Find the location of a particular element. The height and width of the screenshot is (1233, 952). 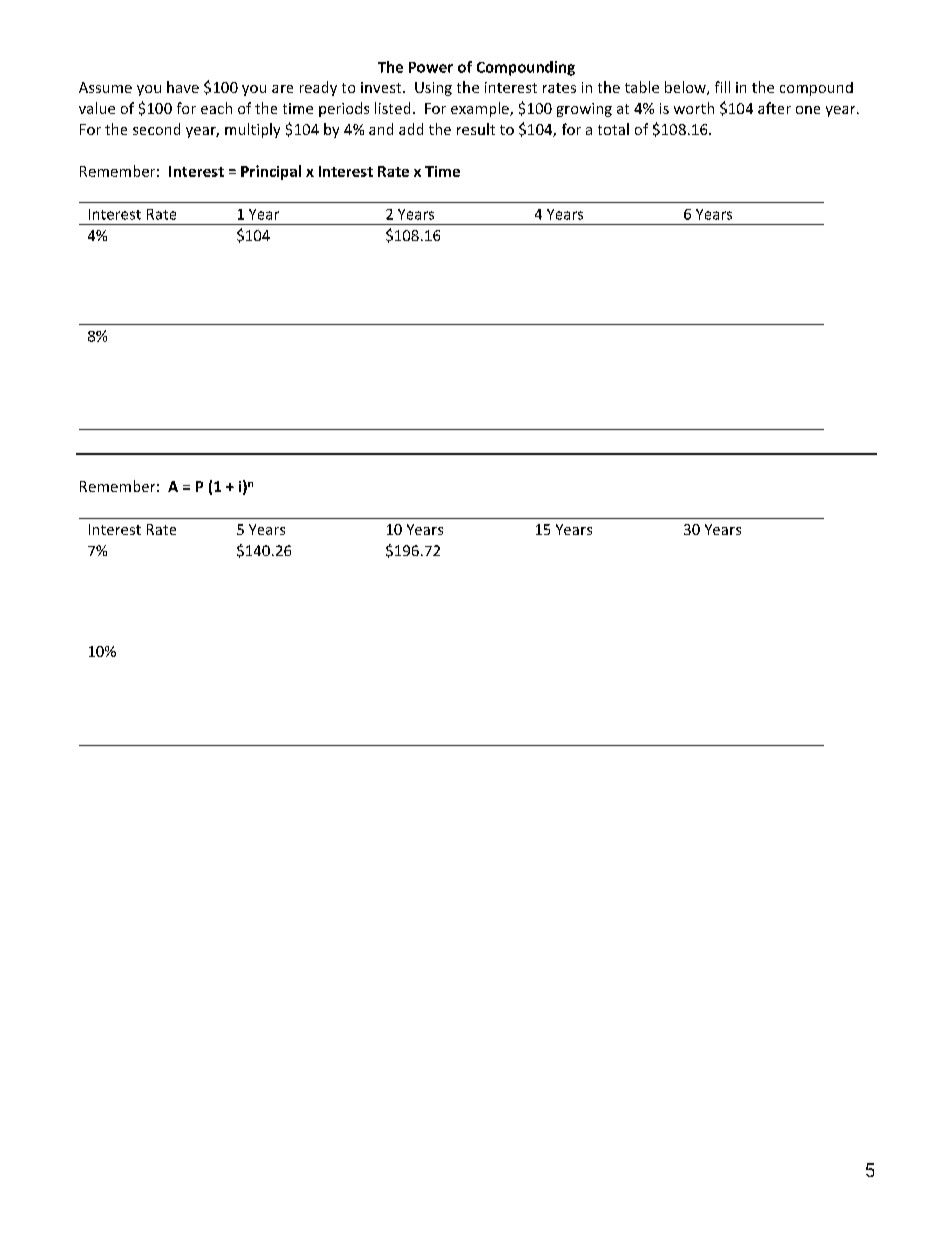

Principal is located at coordinates (271, 172).
